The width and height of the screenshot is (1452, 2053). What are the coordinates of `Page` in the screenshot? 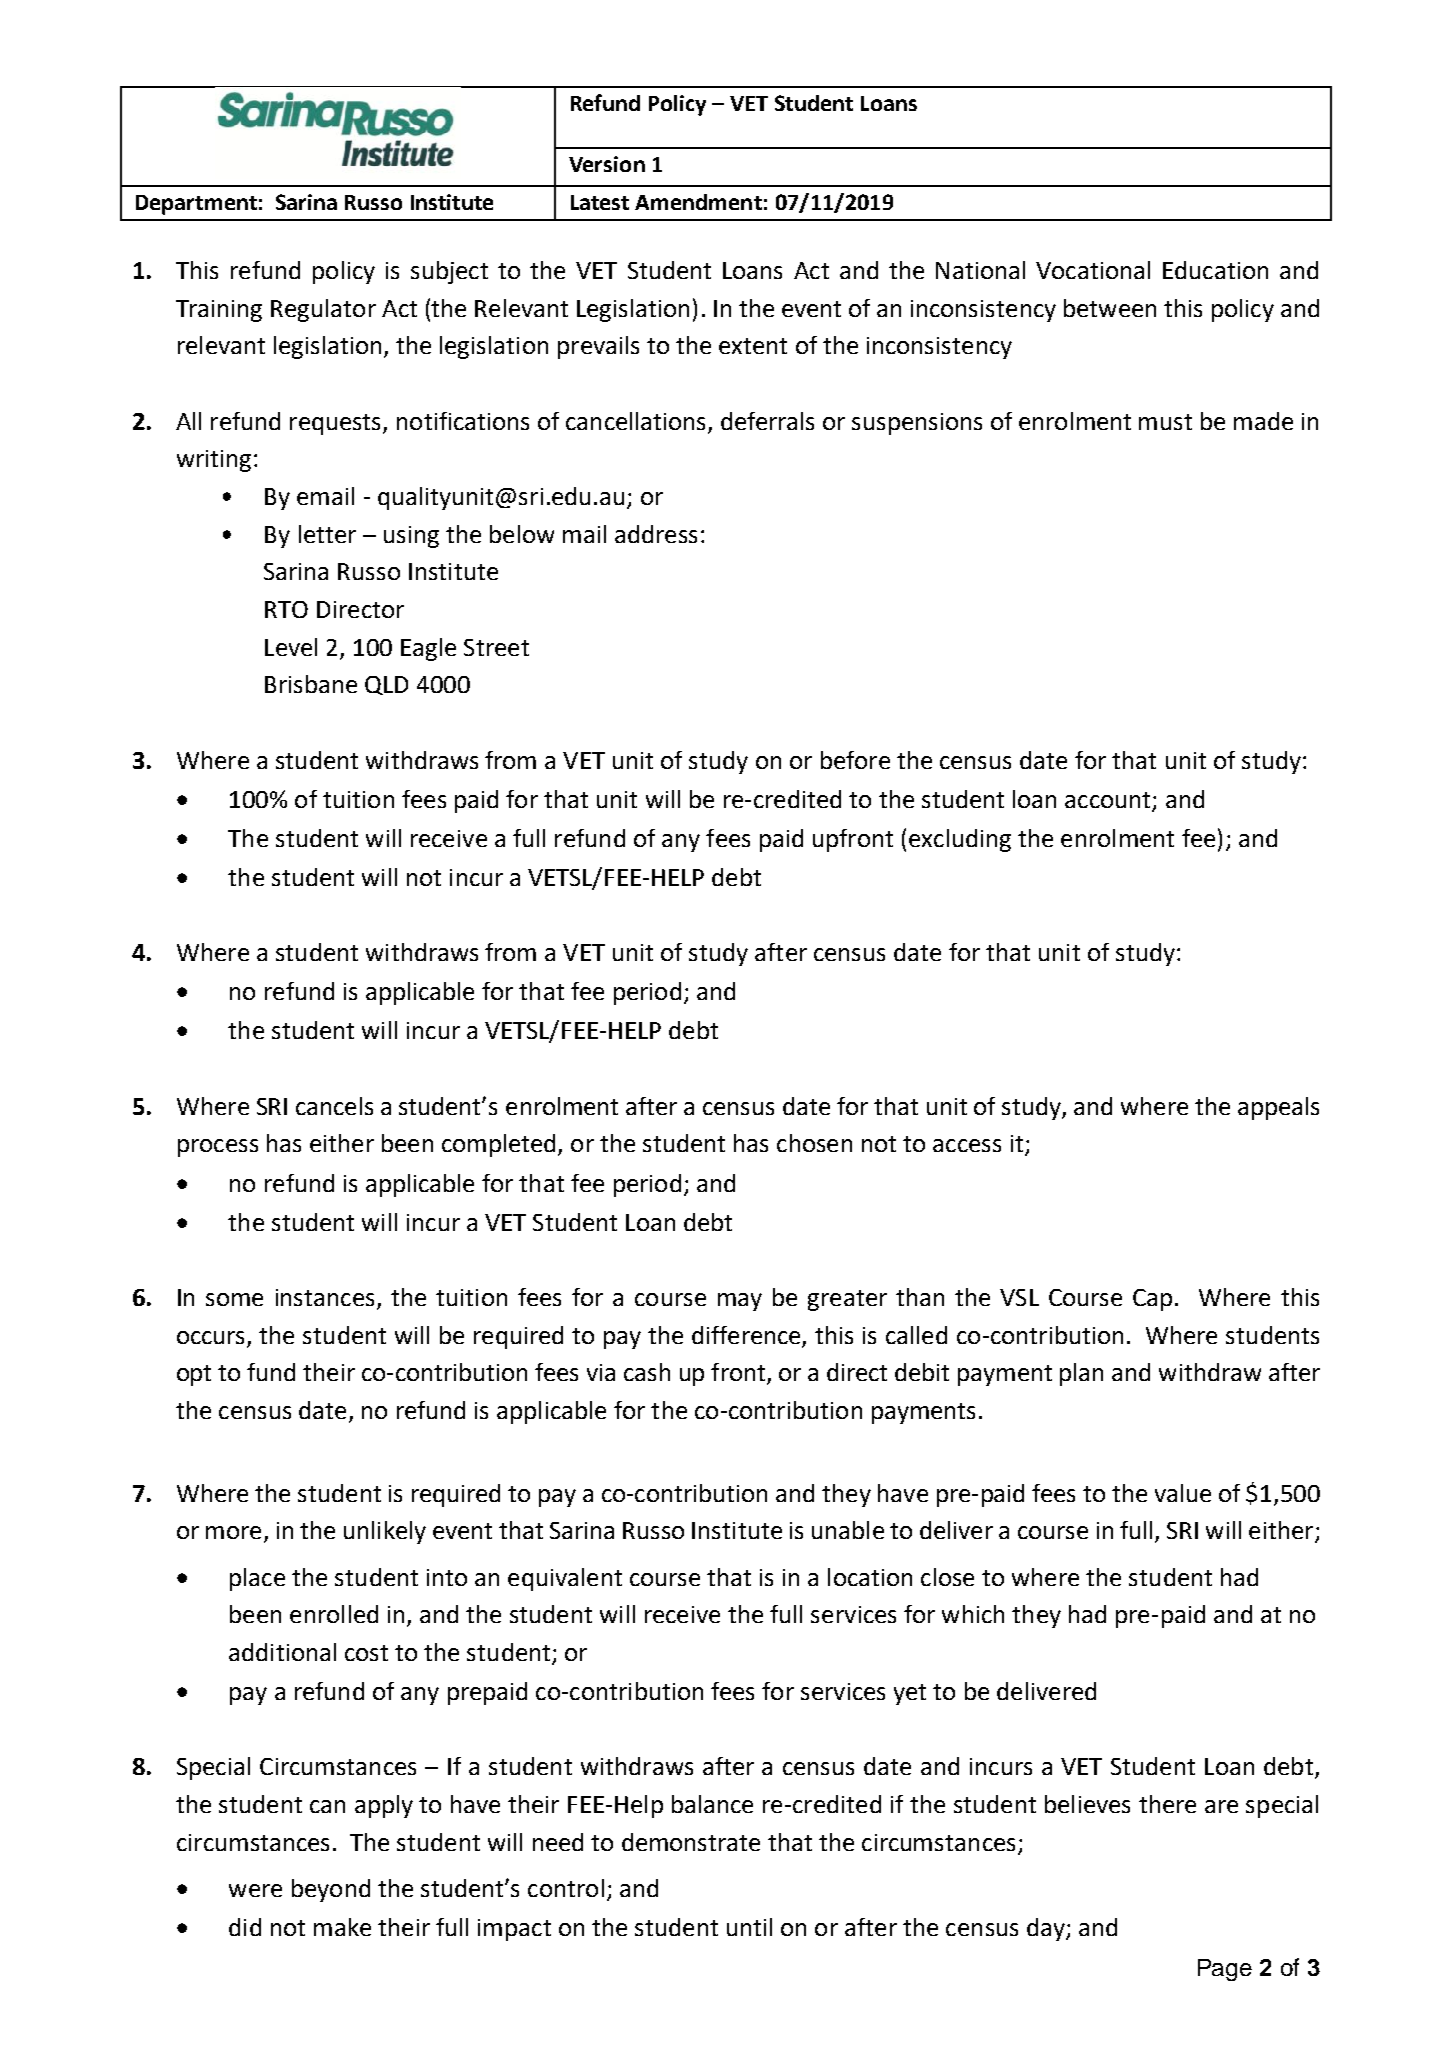 It's located at (1225, 1970).
